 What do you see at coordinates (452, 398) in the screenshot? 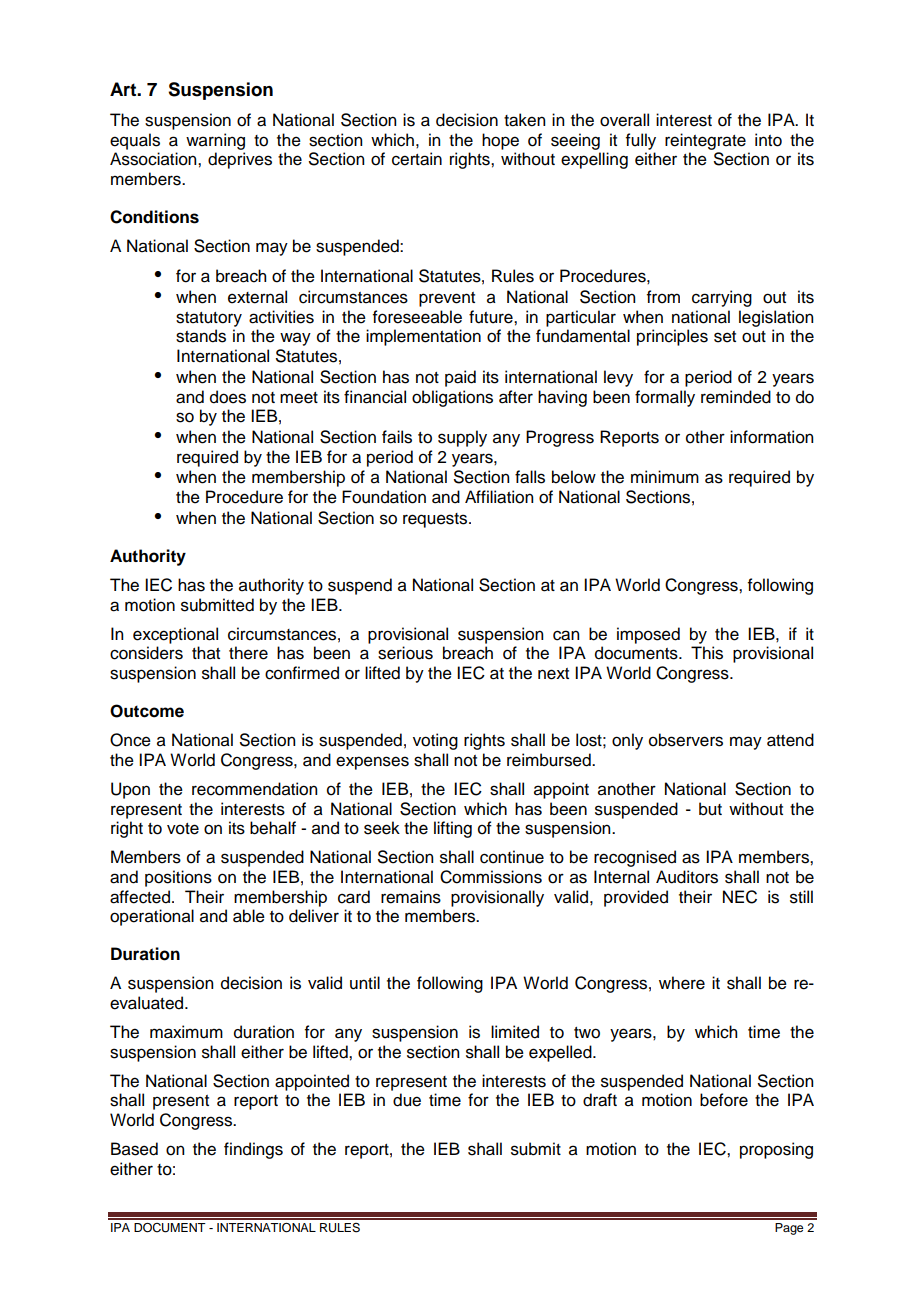
I see `obligations` at bounding box center [452, 398].
